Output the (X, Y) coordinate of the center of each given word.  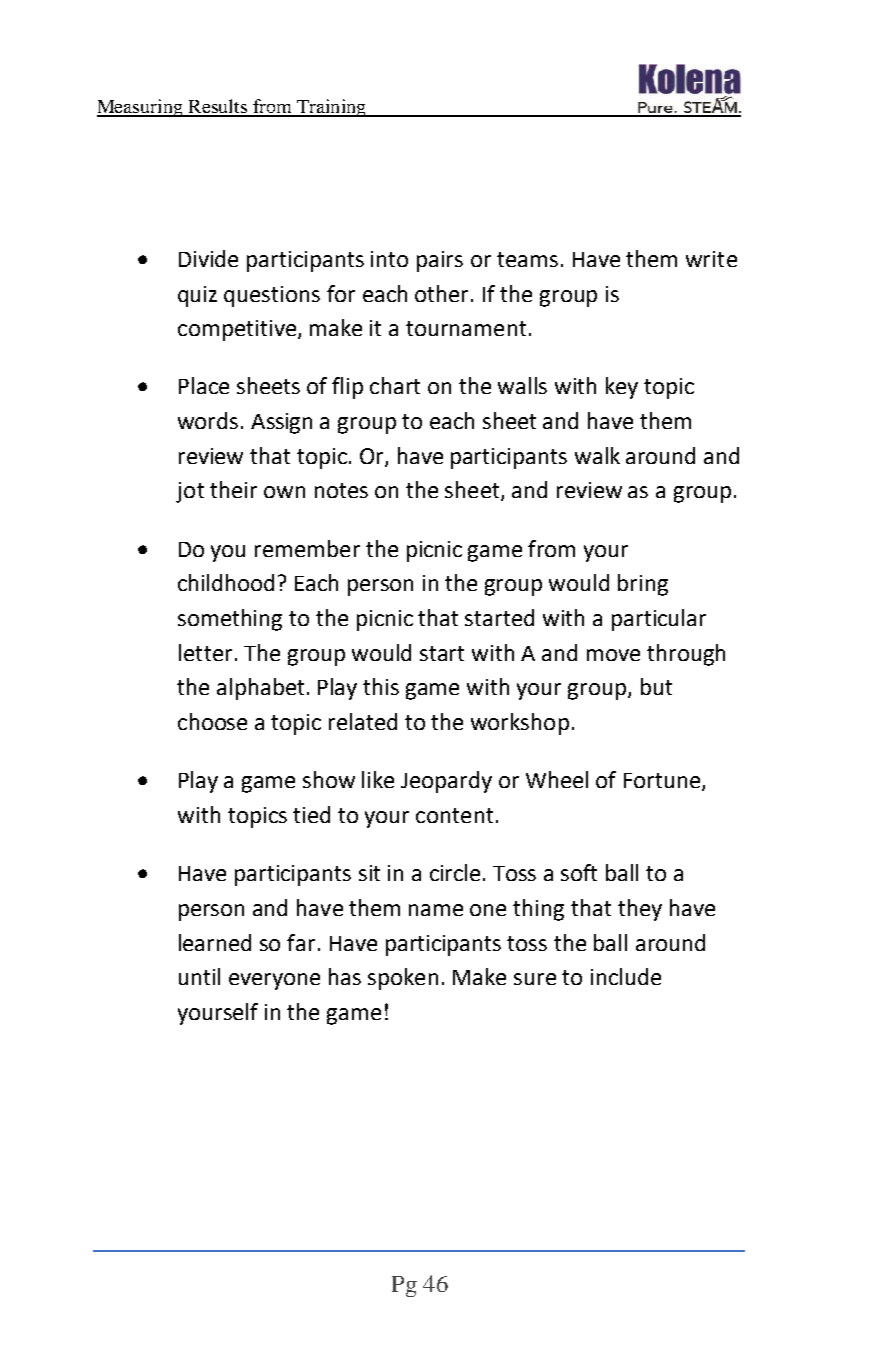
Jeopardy (446, 782)
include (626, 976)
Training (331, 108)
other (443, 293)
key (622, 388)
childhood (226, 582)
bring (643, 585)
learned (215, 942)
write (711, 259)
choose (212, 721)
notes (341, 490)
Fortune (662, 780)
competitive (238, 330)
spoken (403, 979)
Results (217, 107)
